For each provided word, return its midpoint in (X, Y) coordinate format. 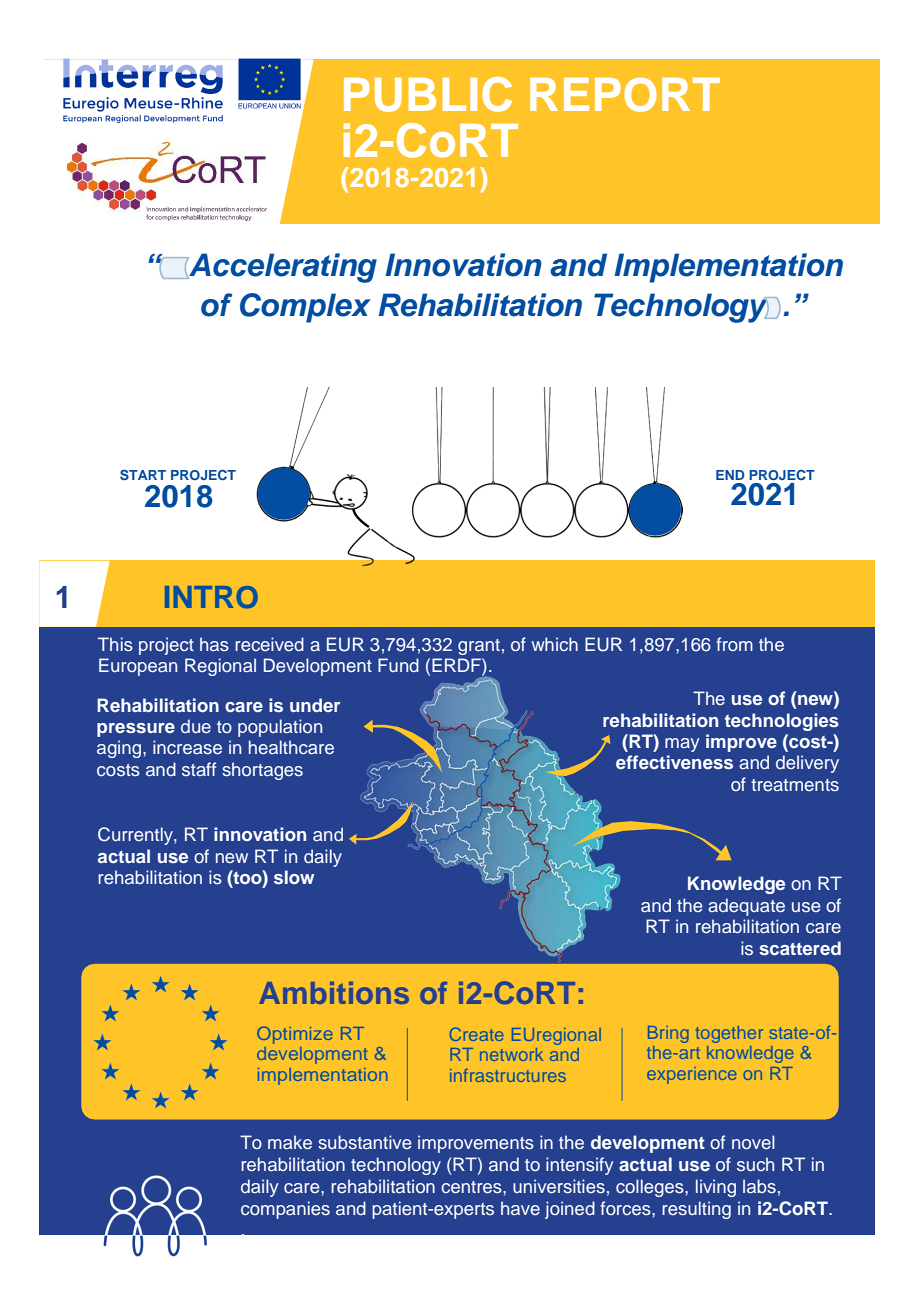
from (734, 644)
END (730, 475)
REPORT (625, 95)
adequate (746, 907)
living (716, 1188)
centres (472, 1187)
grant (479, 647)
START (143, 474)
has (214, 644)
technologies (782, 722)
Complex (305, 308)
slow (294, 877)
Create (476, 1034)
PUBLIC (428, 94)
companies (285, 1210)
